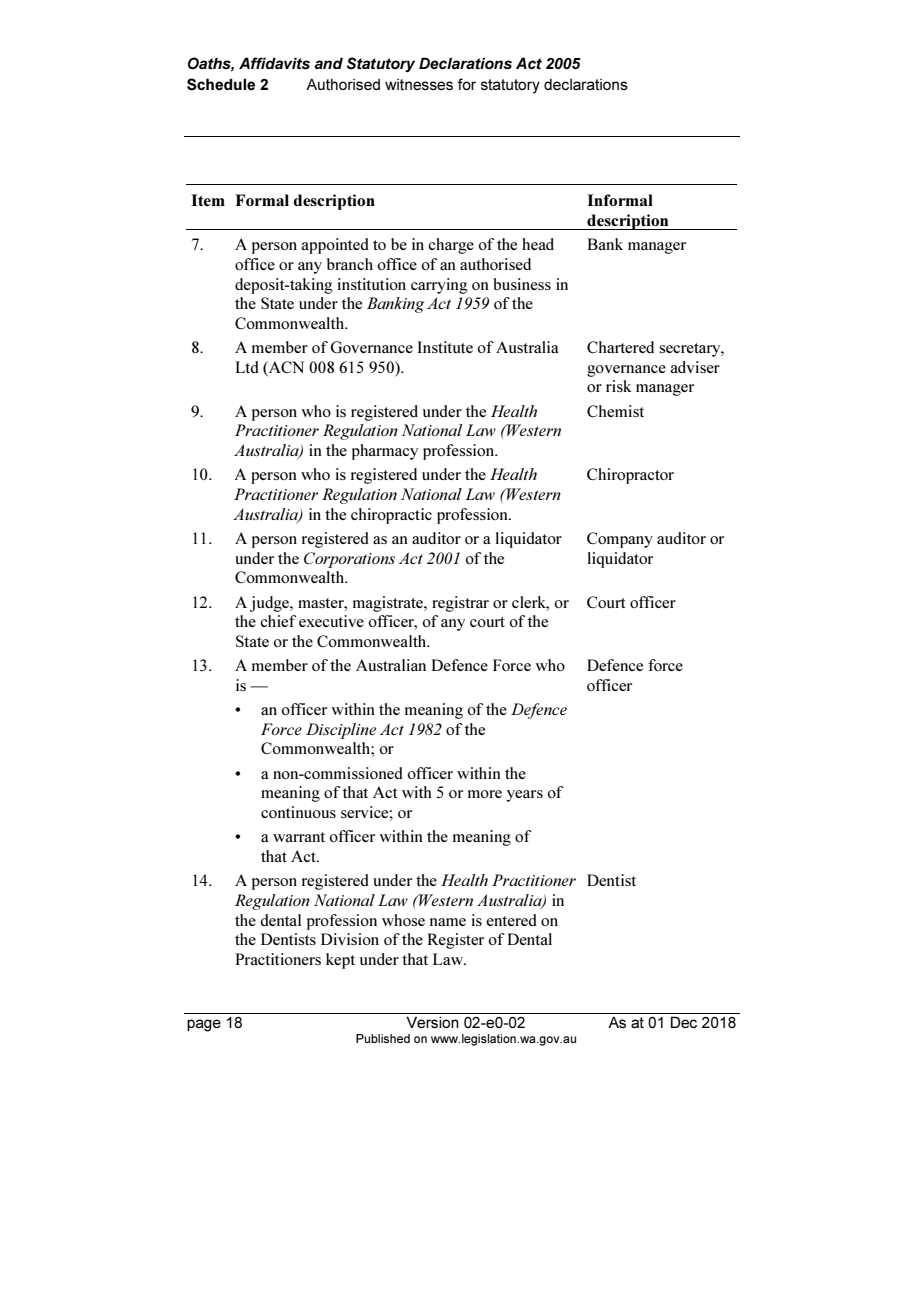 The image size is (924, 1308). Describe the element at coordinates (419, 84) in the screenshot. I see `witnesses` at that location.
